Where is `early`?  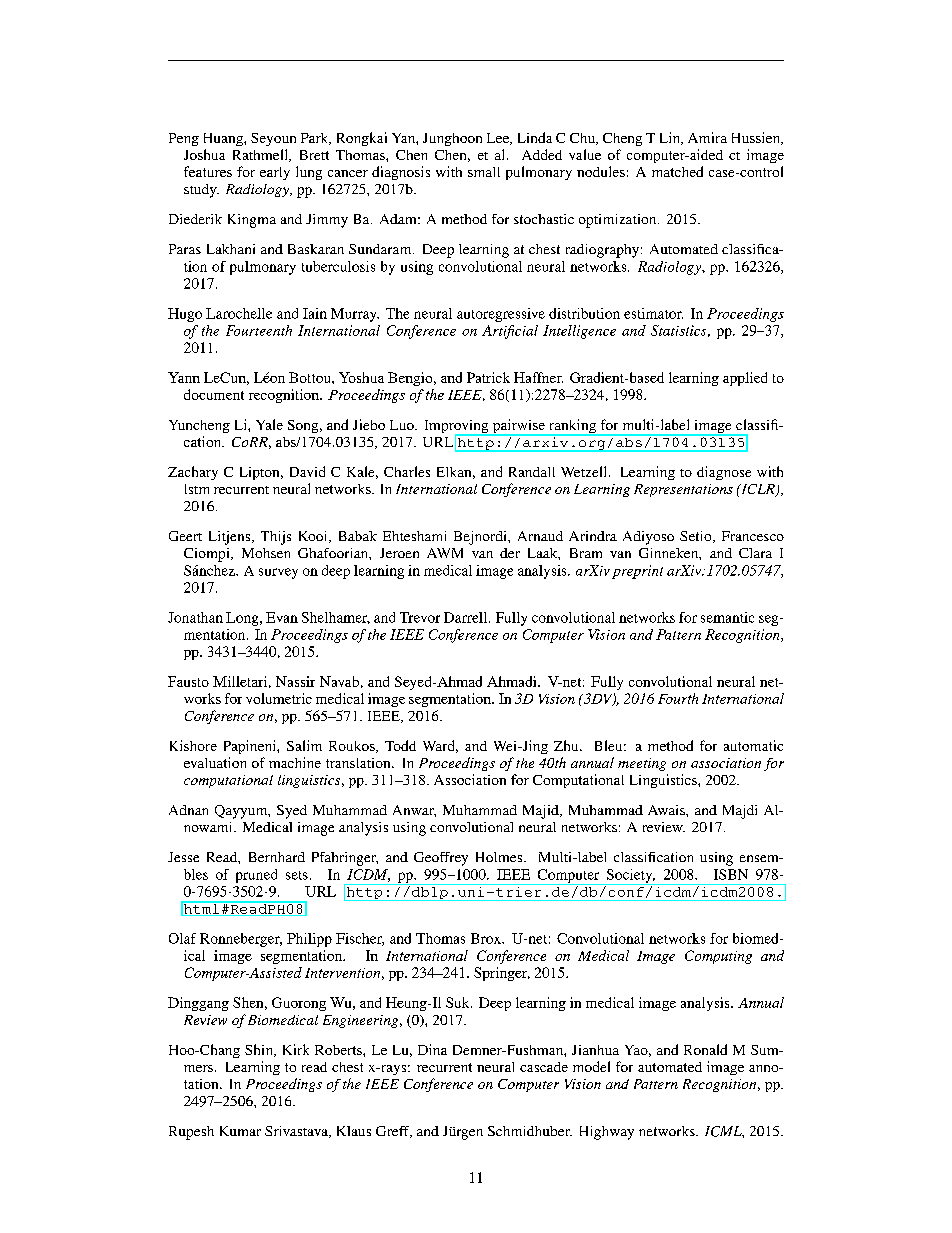
early is located at coordinates (275, 173).
